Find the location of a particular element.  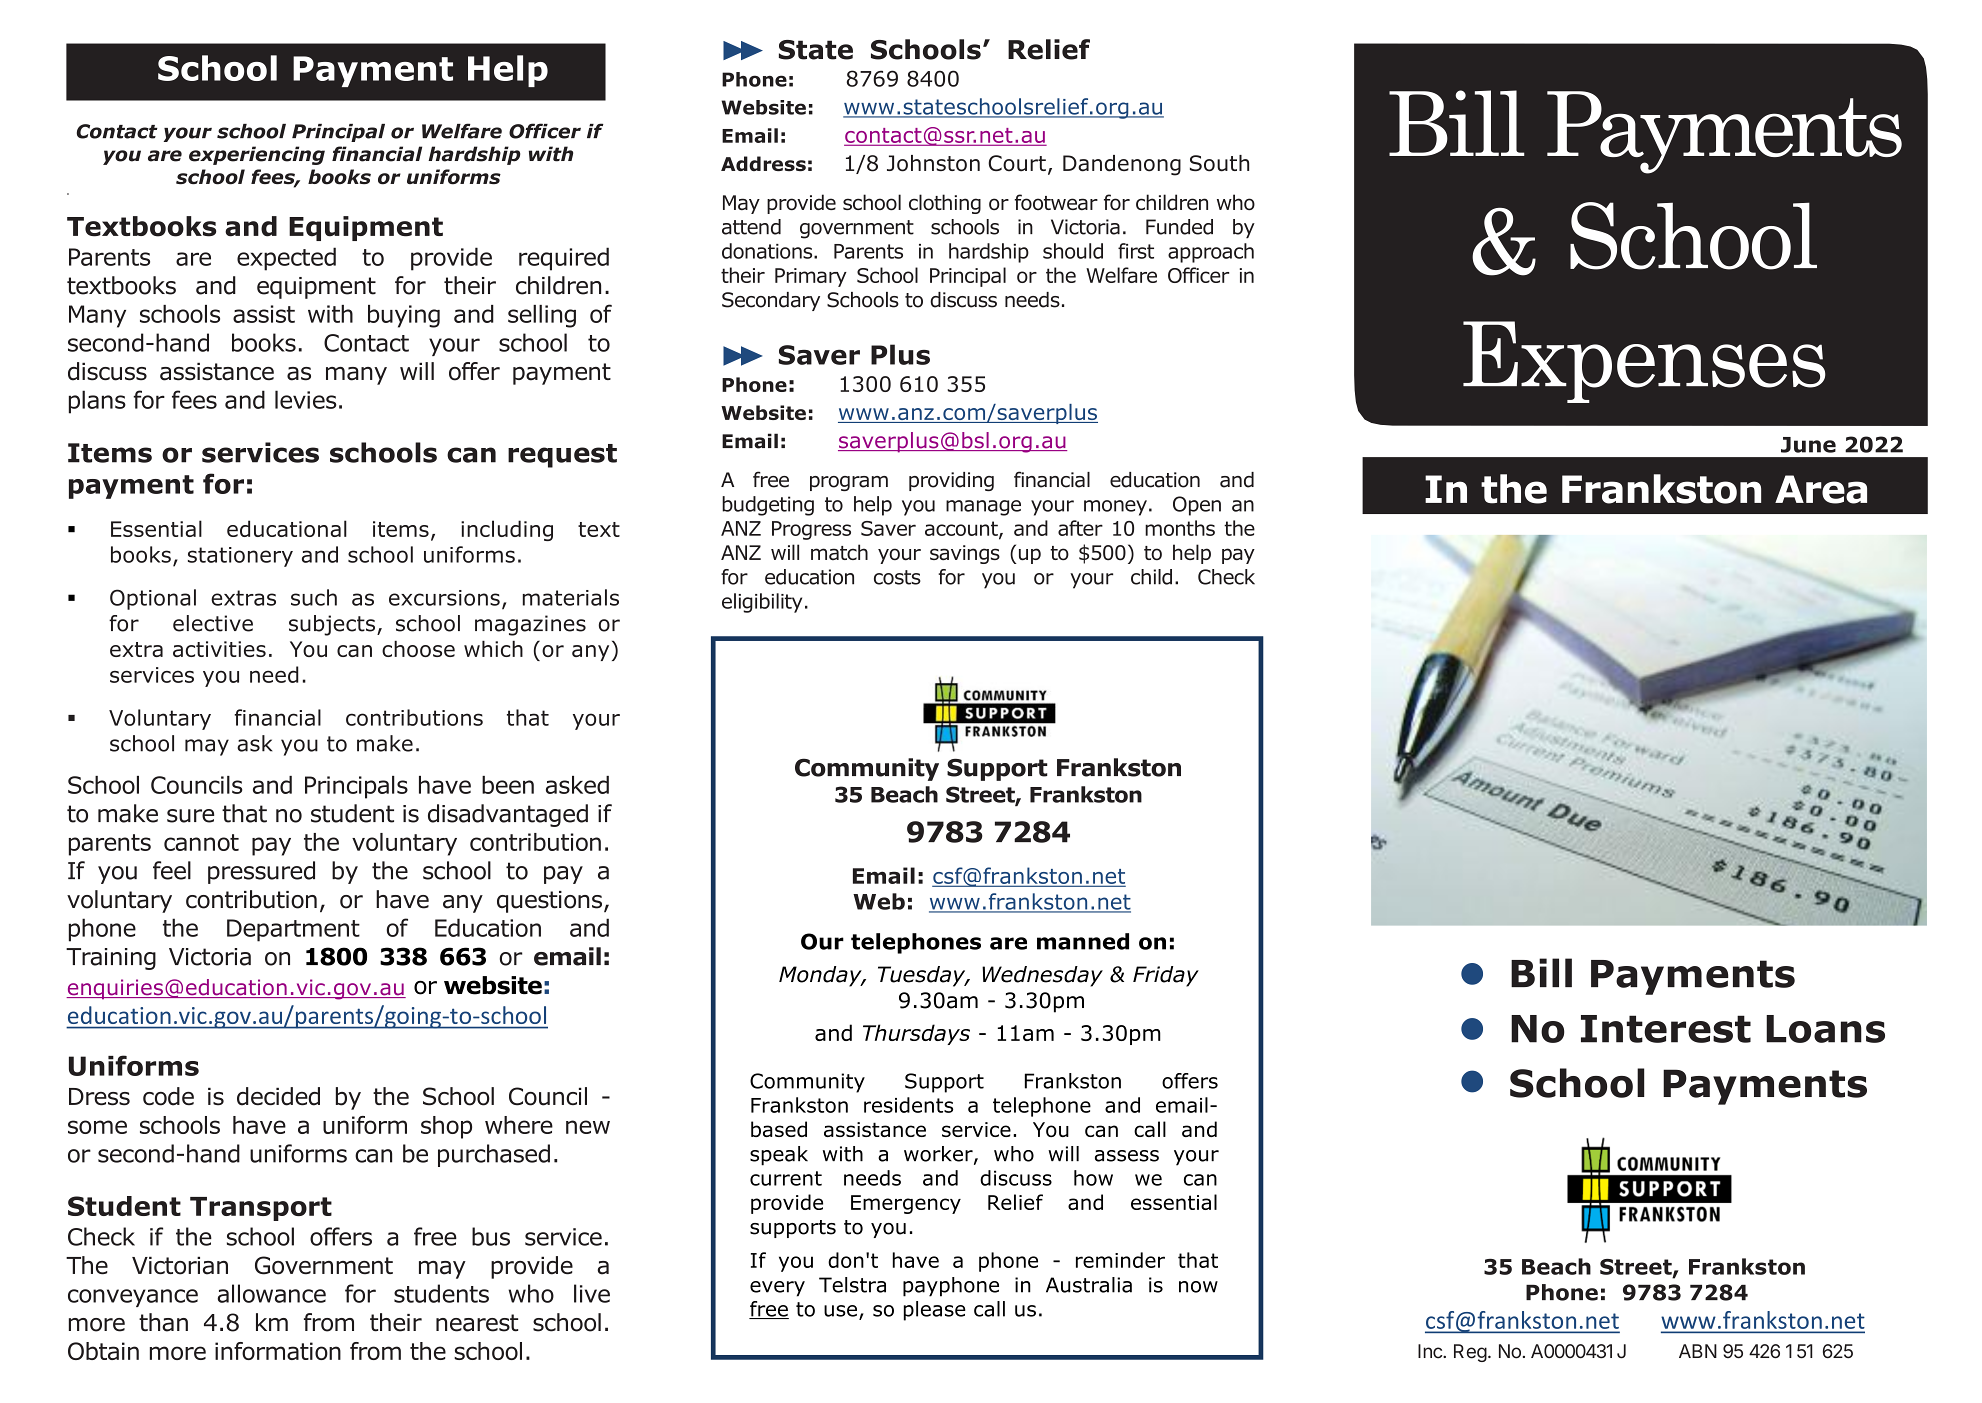

manned is located at coordinates (1083, 941).
